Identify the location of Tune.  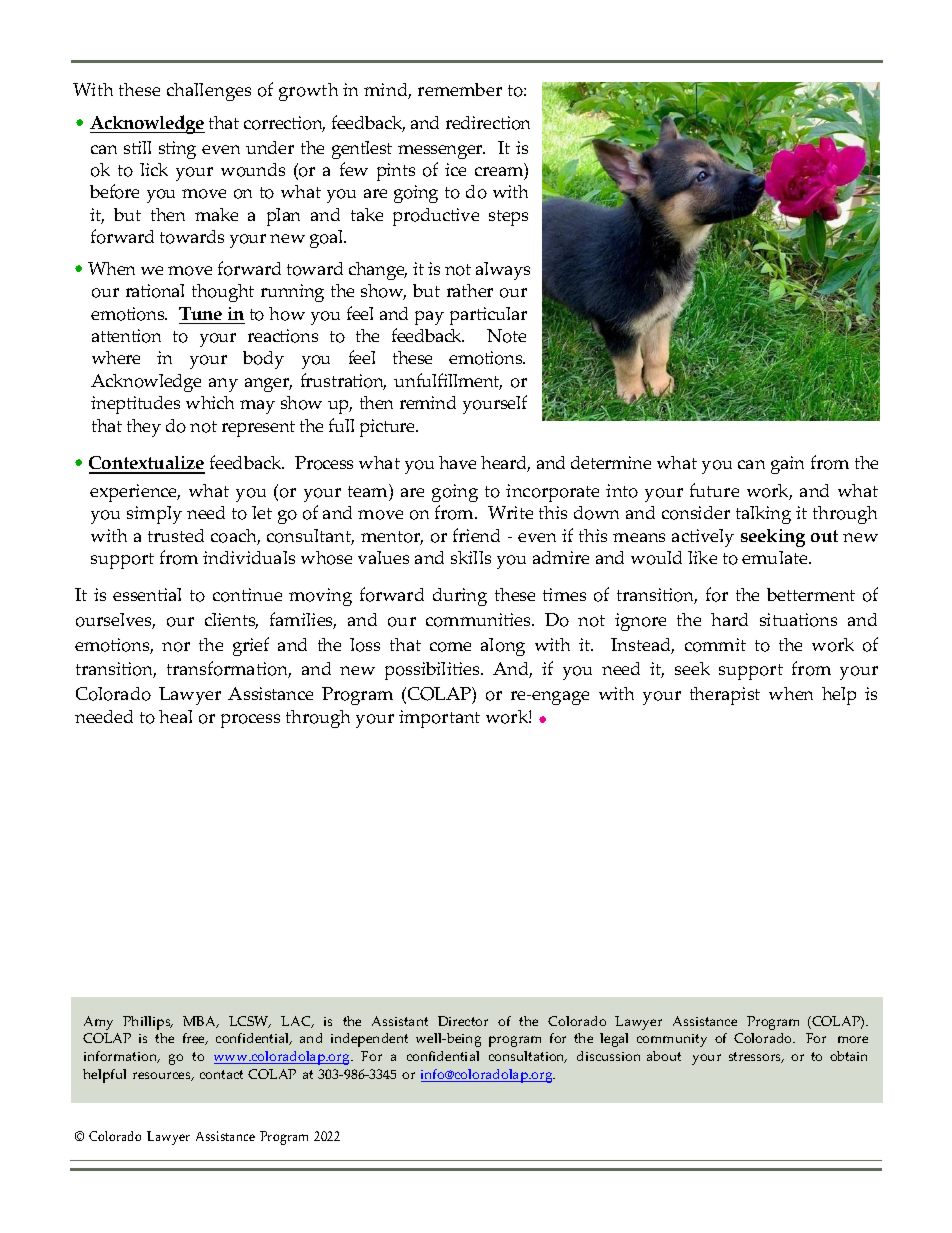
(200, 313).
